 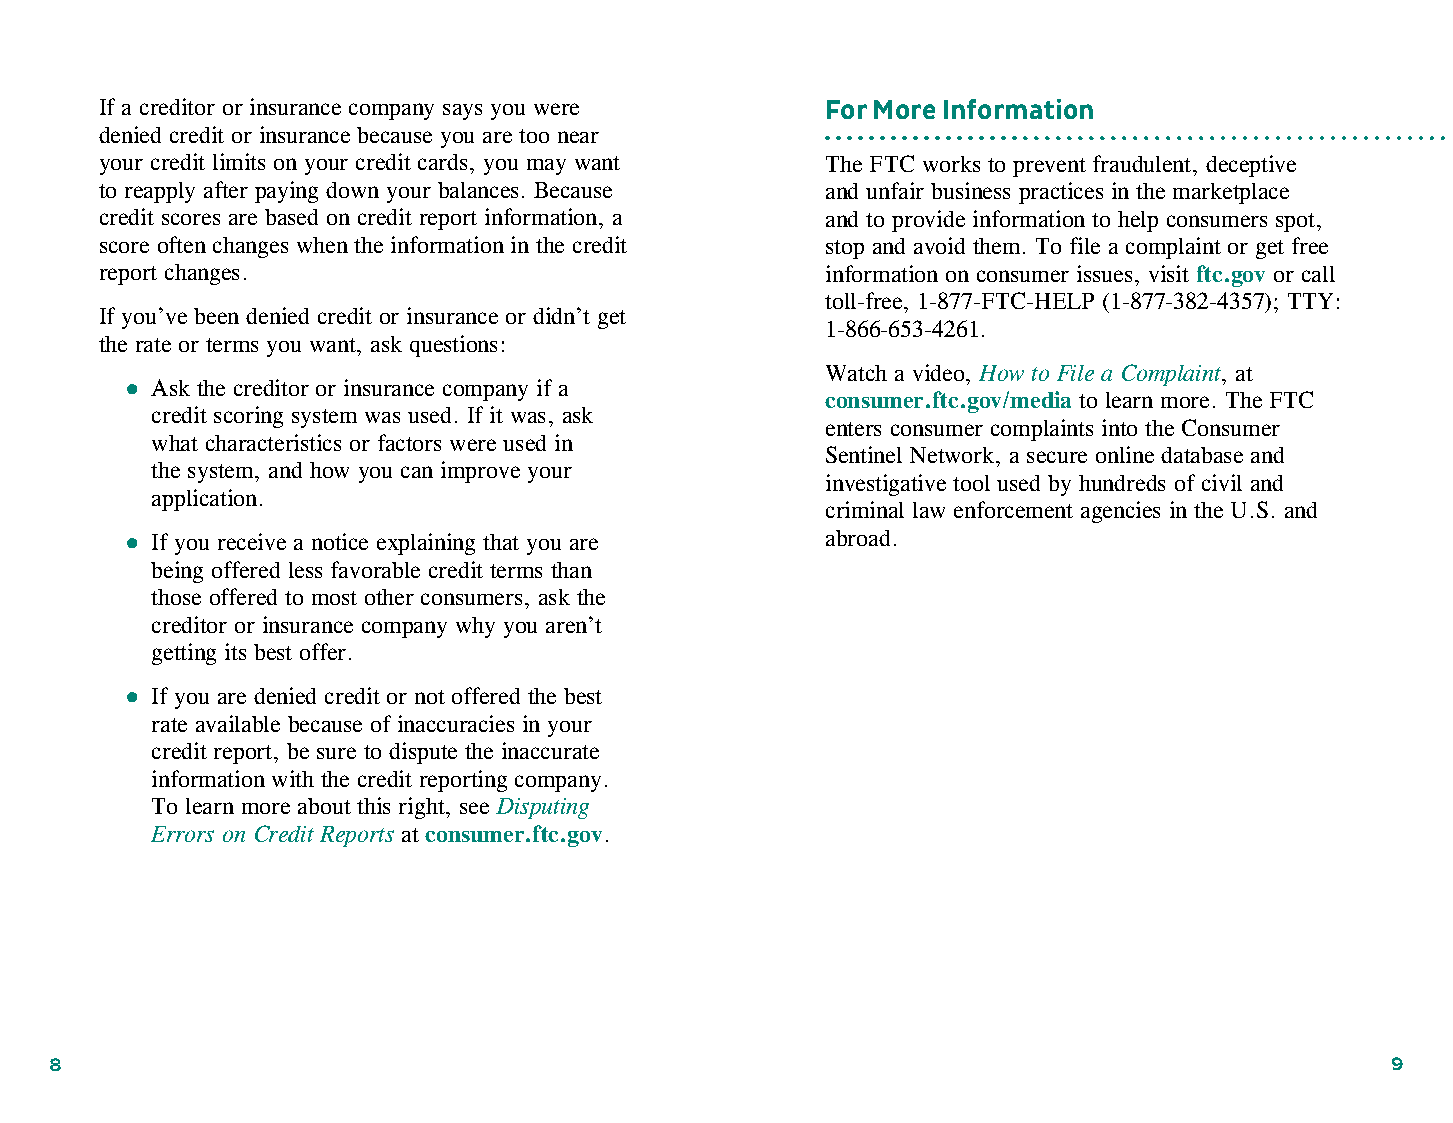 I want to click on limits, so click(x=239, y=161).
